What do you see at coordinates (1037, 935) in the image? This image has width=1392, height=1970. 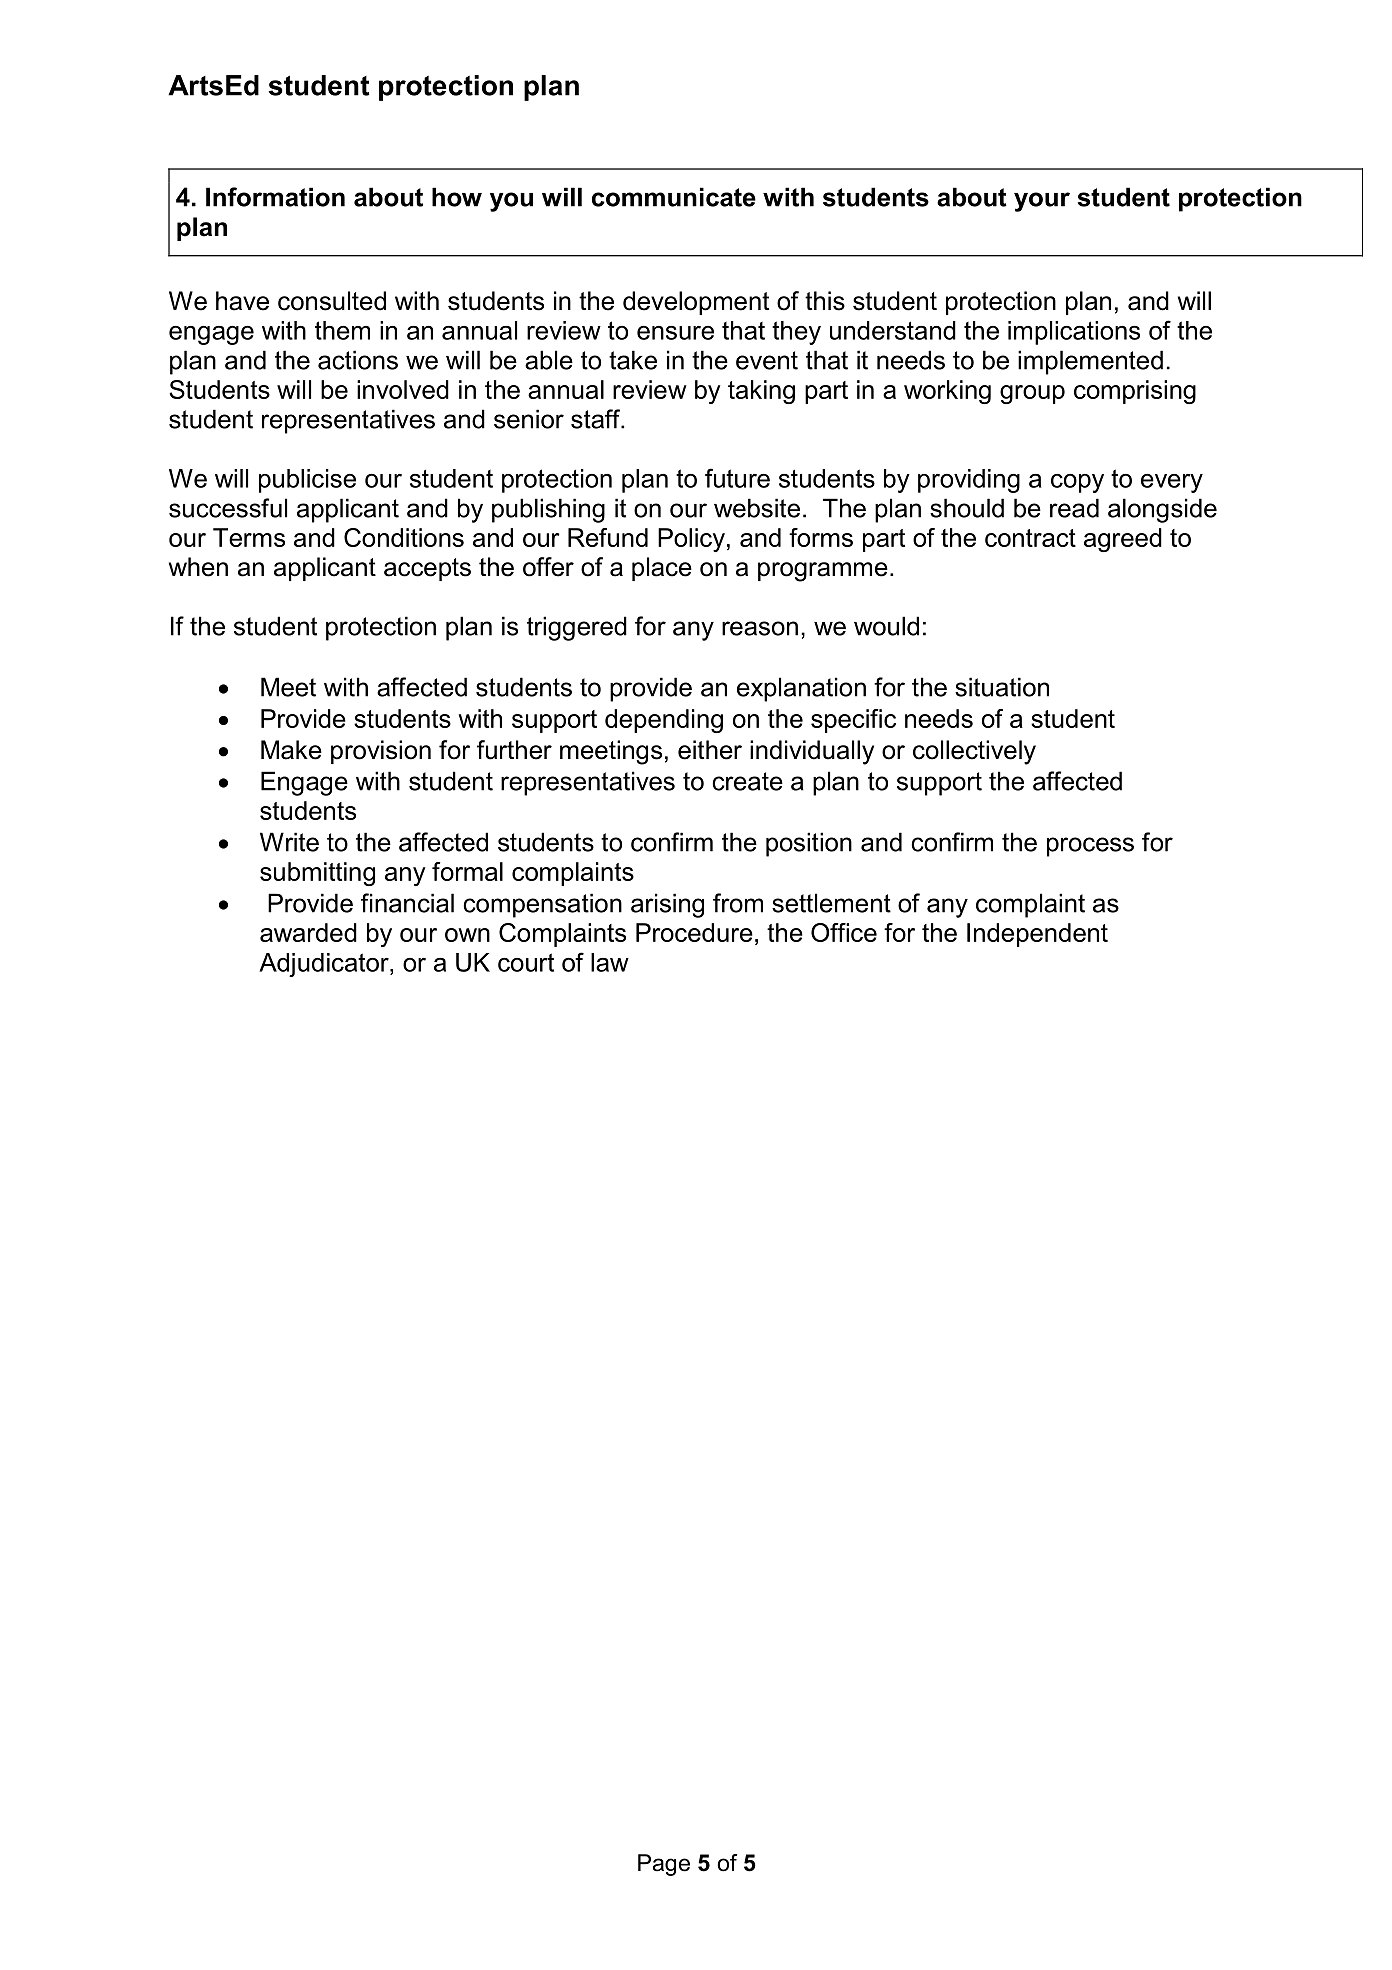 I see `Independent` at bounding box center [1037, 935].
